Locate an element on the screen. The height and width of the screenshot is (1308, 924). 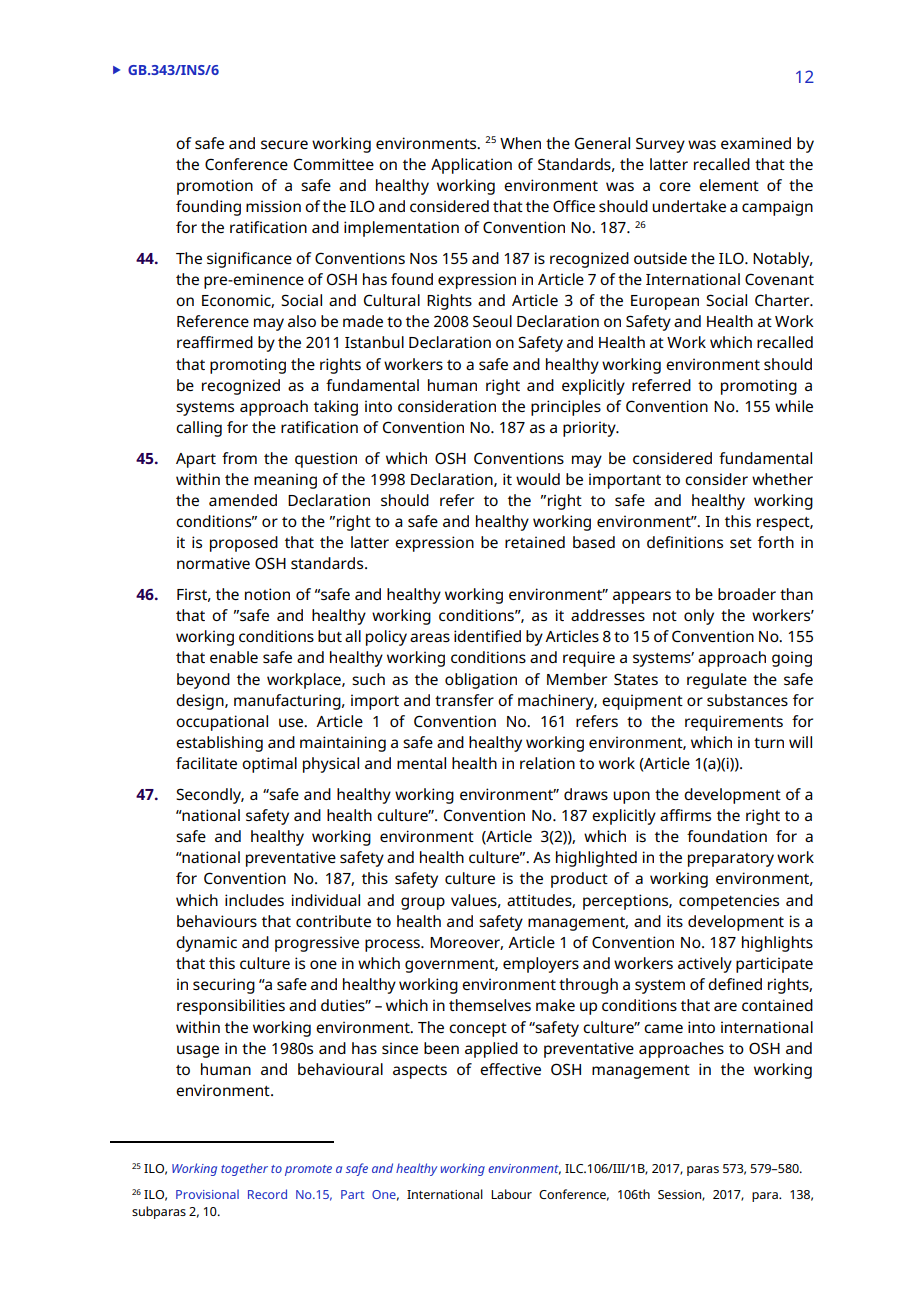
Application is located at coordinates (471, 166).
